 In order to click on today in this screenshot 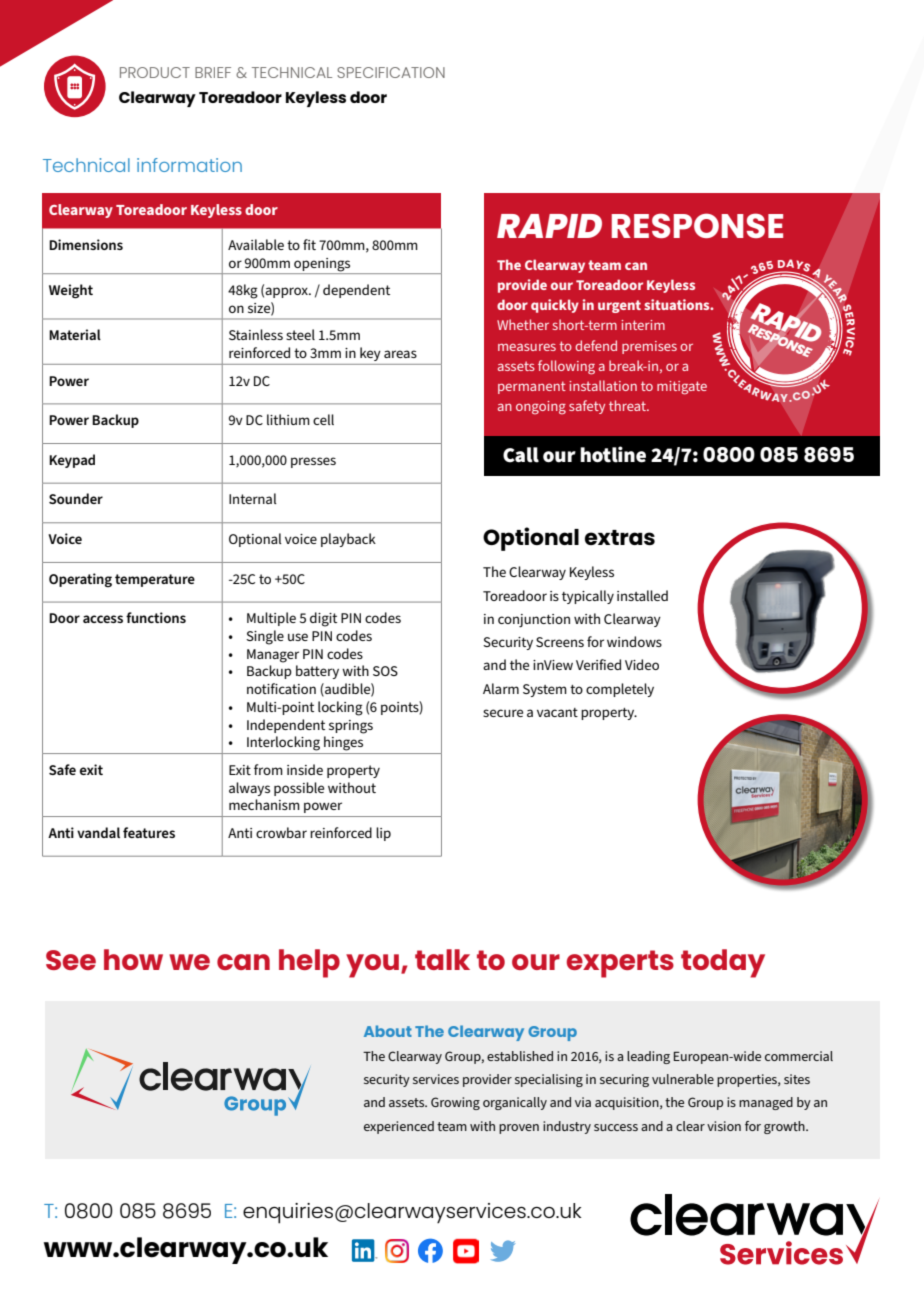, I will do `click(723, 963)`.
